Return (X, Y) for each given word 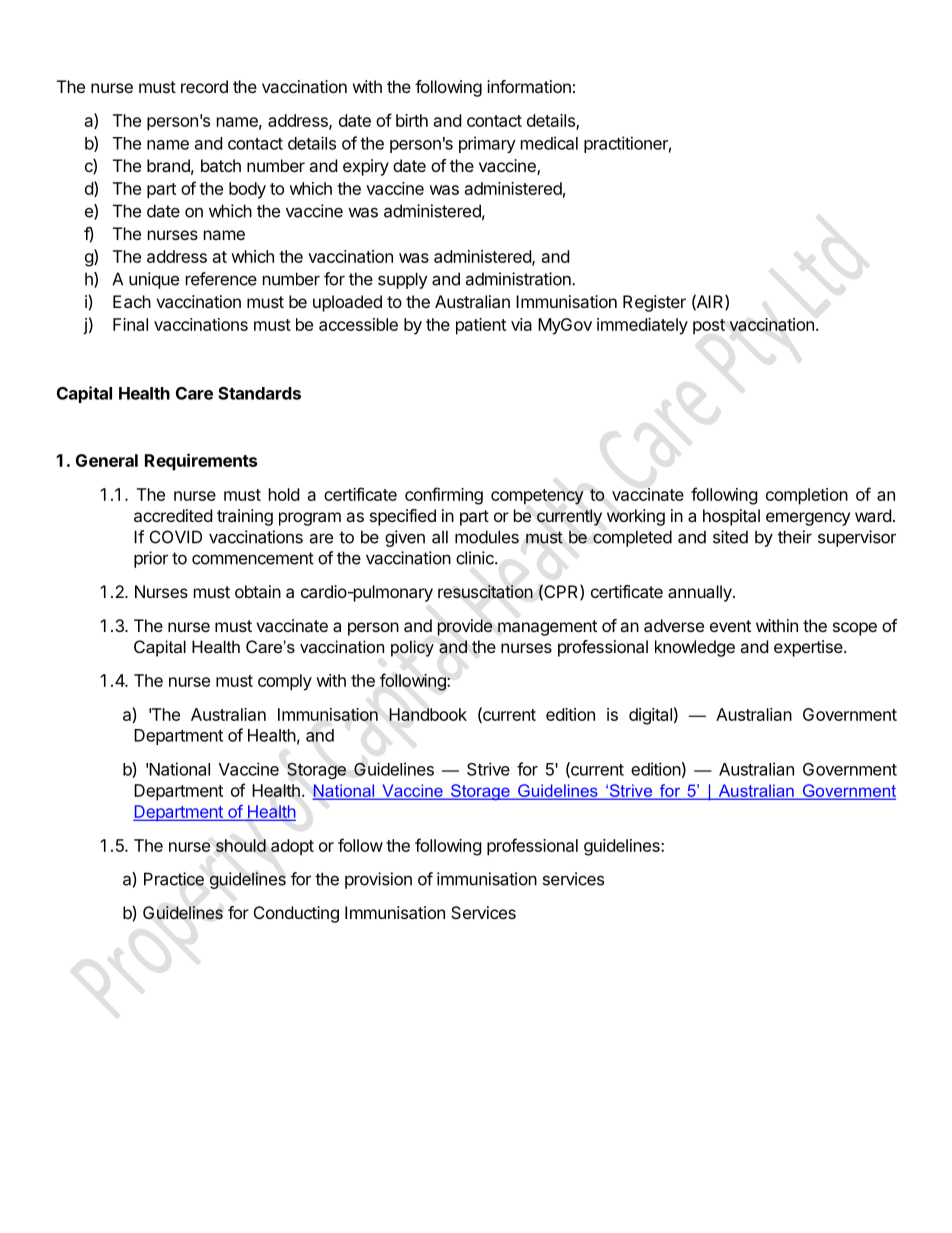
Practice (174, 879)
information (529, 86)
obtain (258, 591)
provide (465, 627)
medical (549, 143)
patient (481, 326)
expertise (809, 648)
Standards (259, 393)
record (204, 86)
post (709, 327)
